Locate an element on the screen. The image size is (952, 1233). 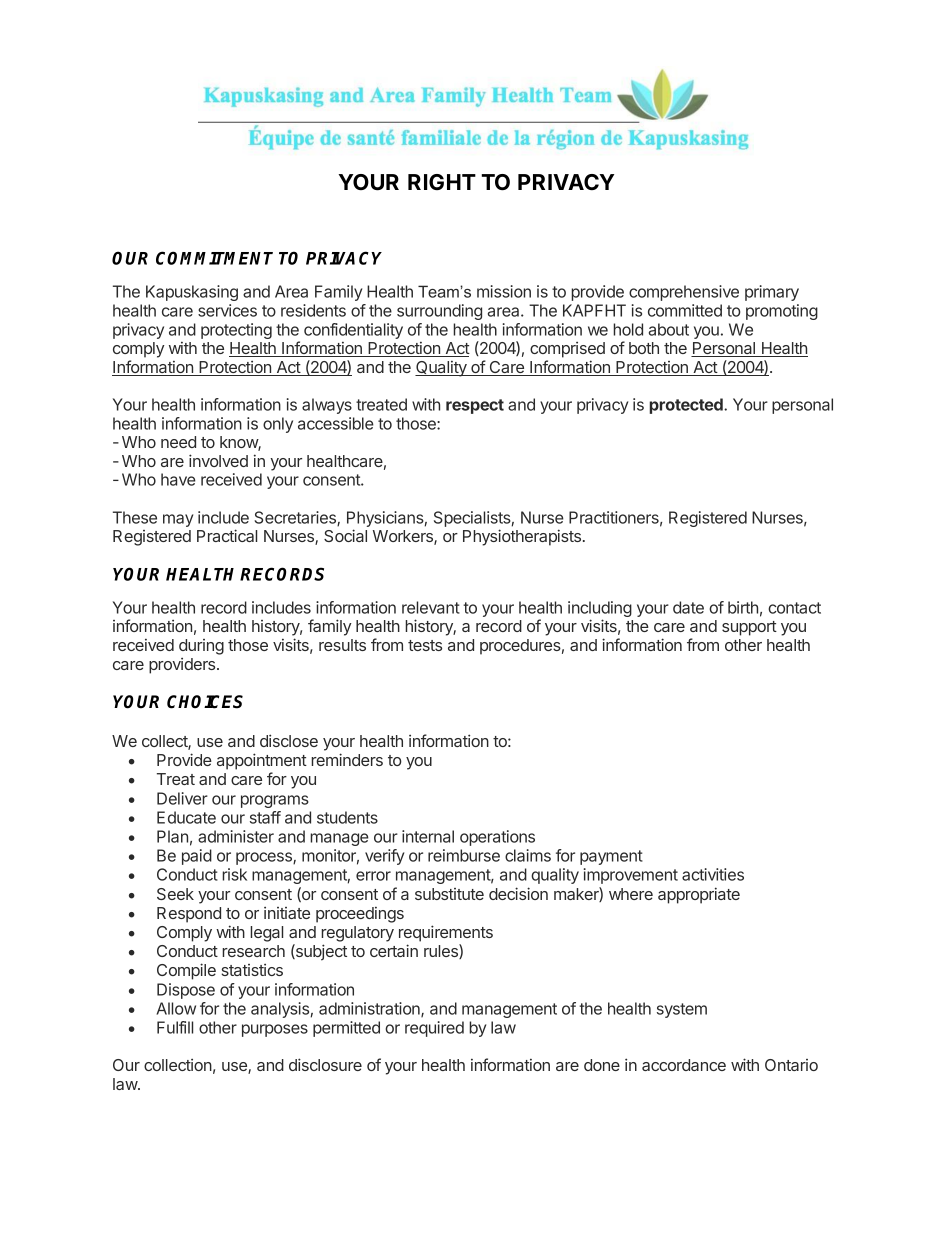
activities is located at coordinates (713, 874).
